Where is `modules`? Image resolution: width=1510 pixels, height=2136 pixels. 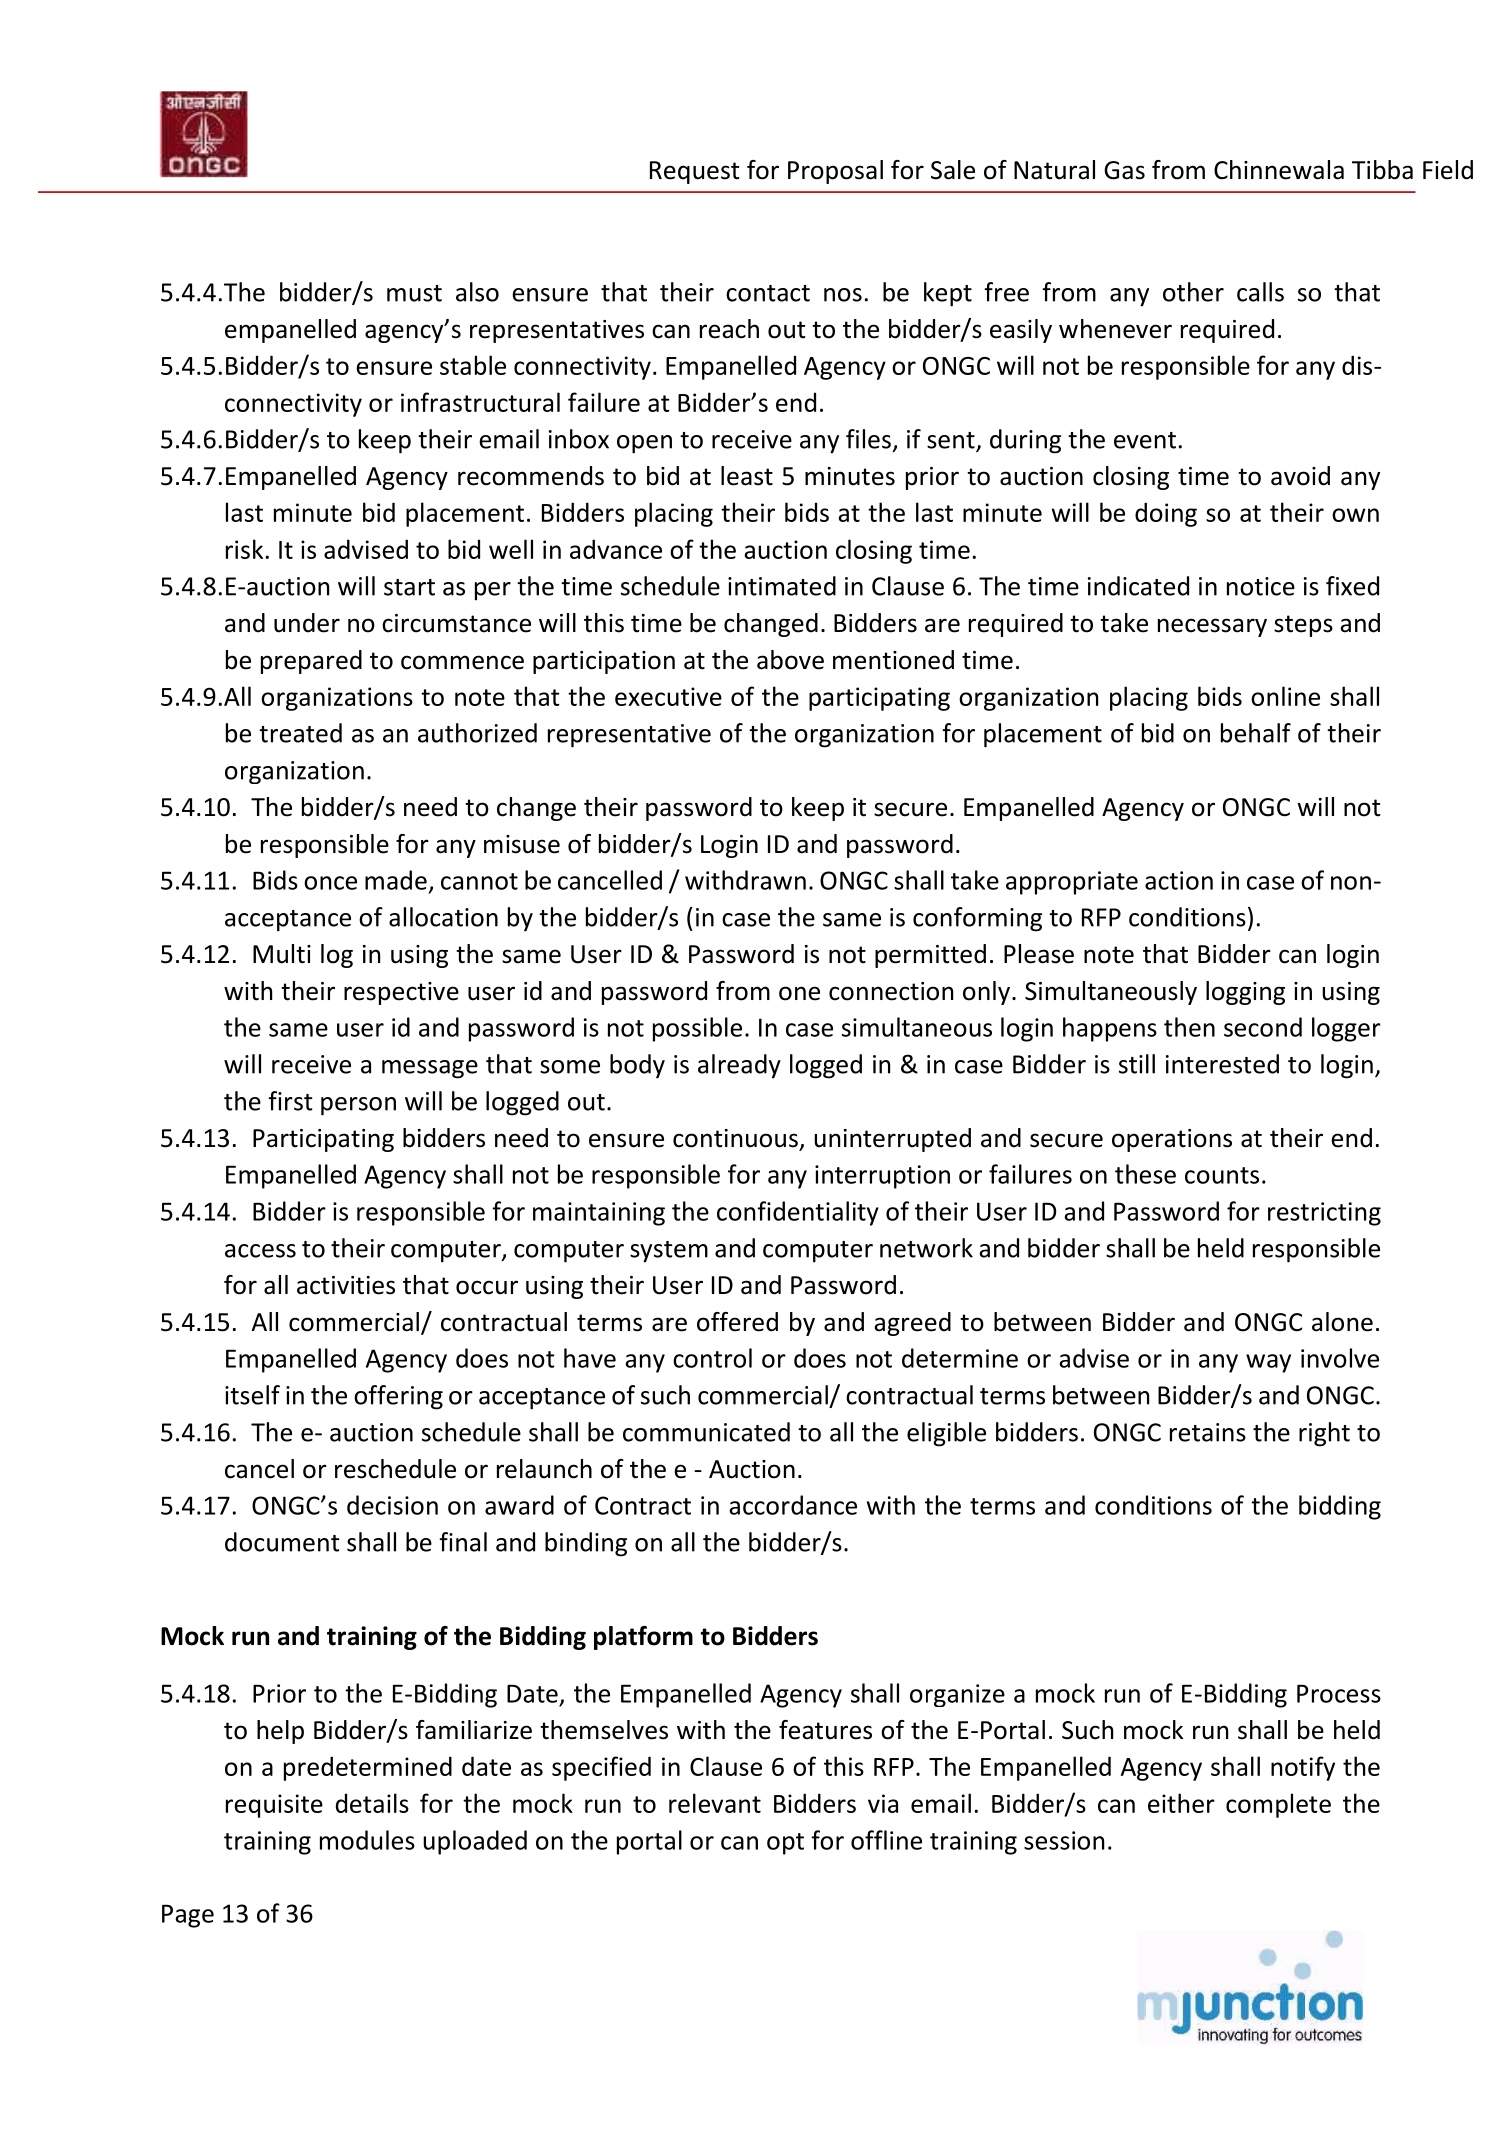
modules is located at coordinates (367, 1840).
